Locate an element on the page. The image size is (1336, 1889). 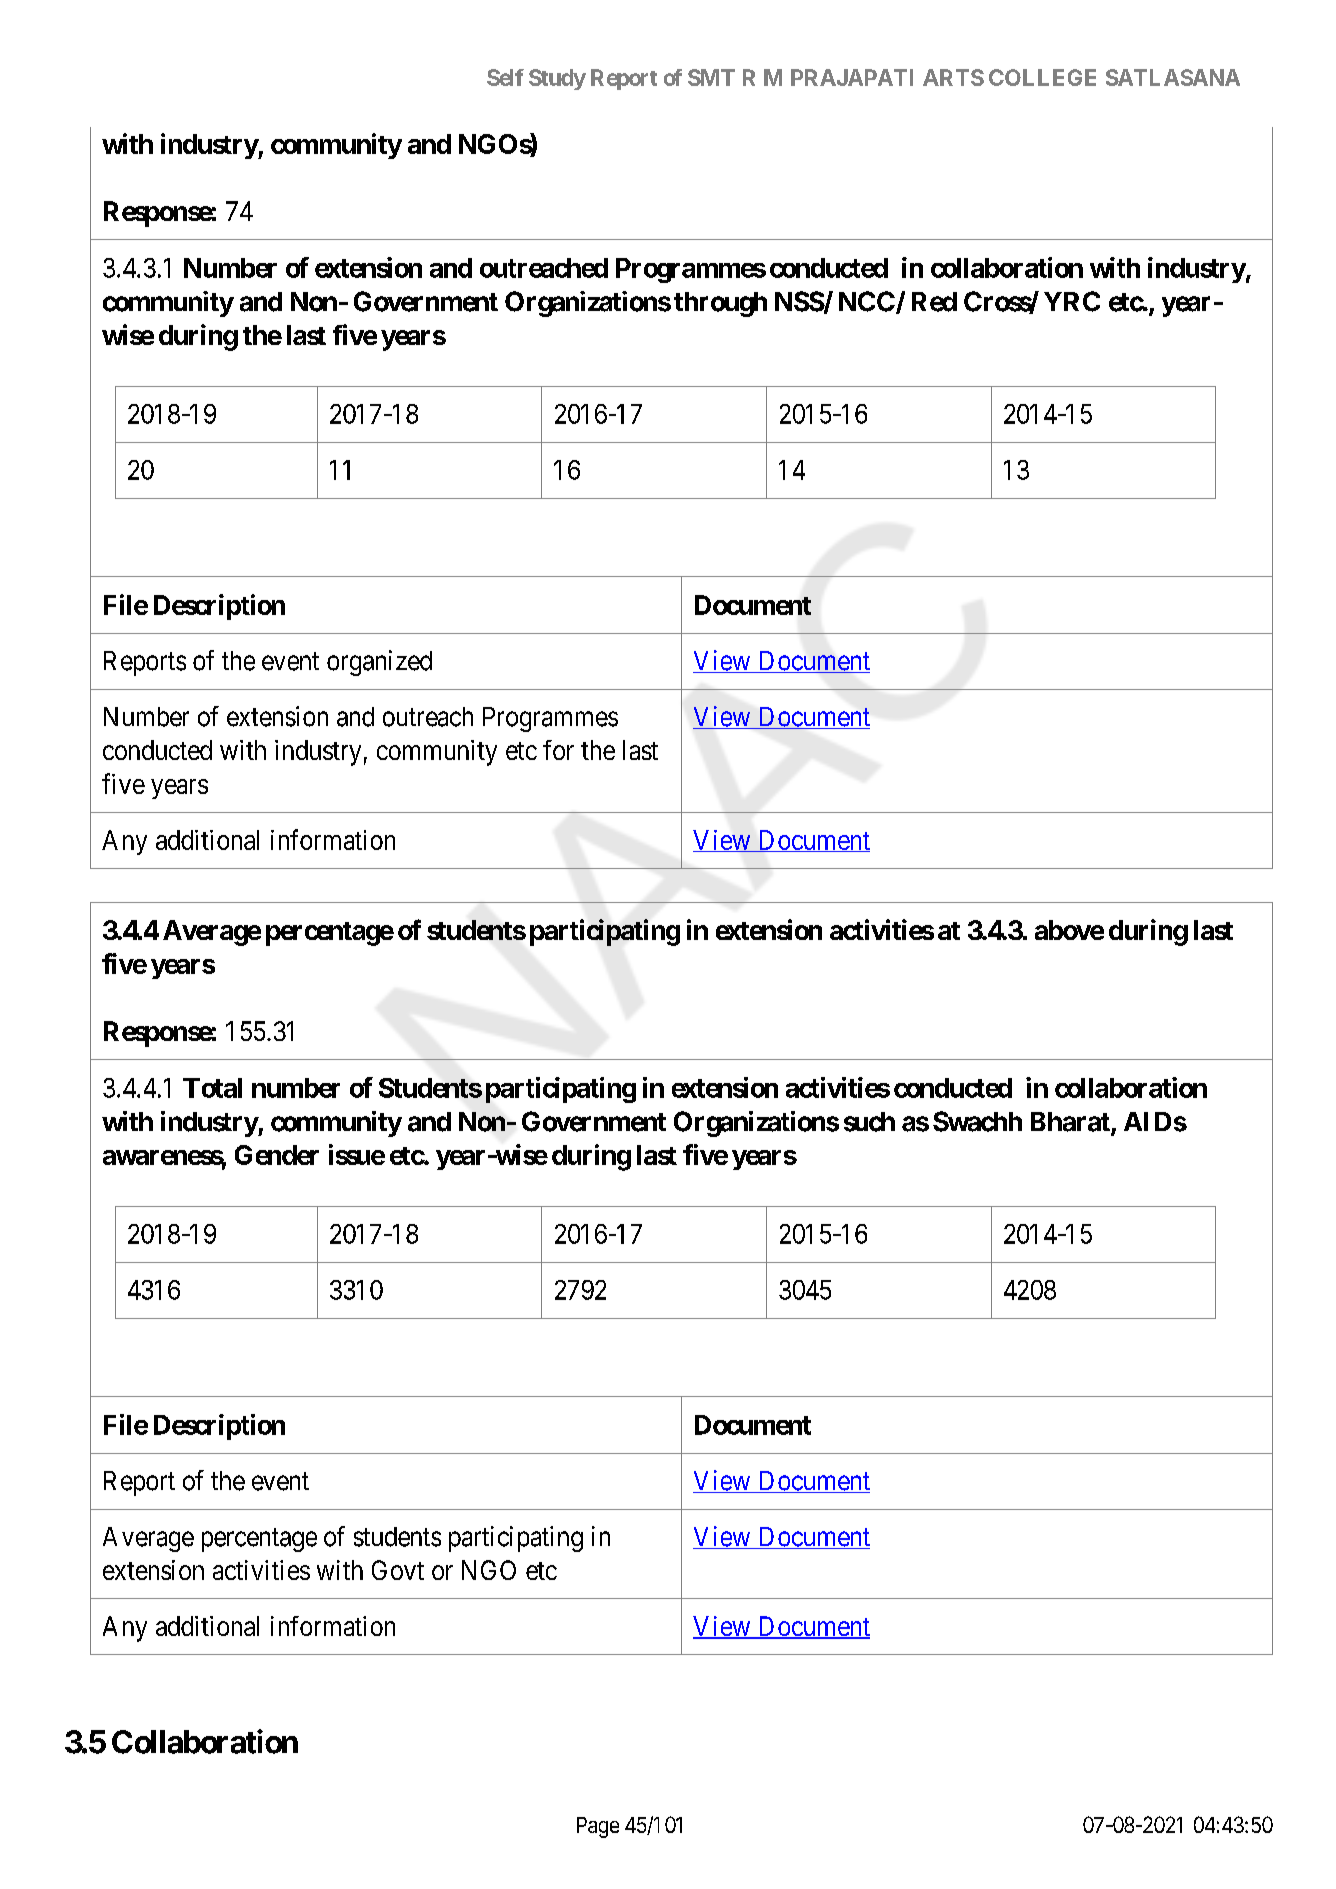
Swachh is located at coordinates (977, 1121).
